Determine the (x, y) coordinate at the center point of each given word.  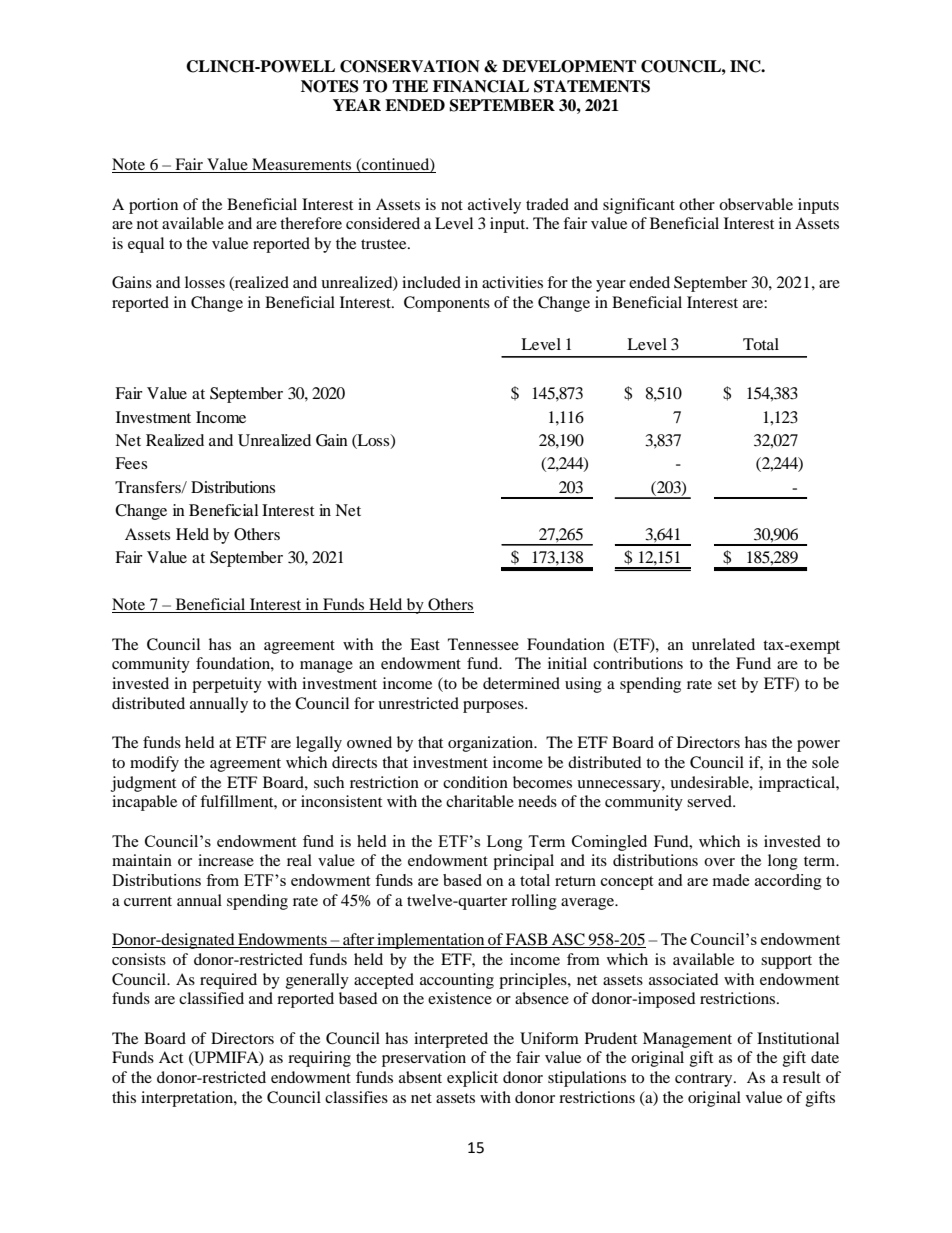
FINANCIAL (481, 86)
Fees (131, 463)
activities (512, 282)
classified (211, 998)
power (818, 746)
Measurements (302, 165)
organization (492, 744)
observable (756, 204)
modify (154, 764)
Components (447, 304)
